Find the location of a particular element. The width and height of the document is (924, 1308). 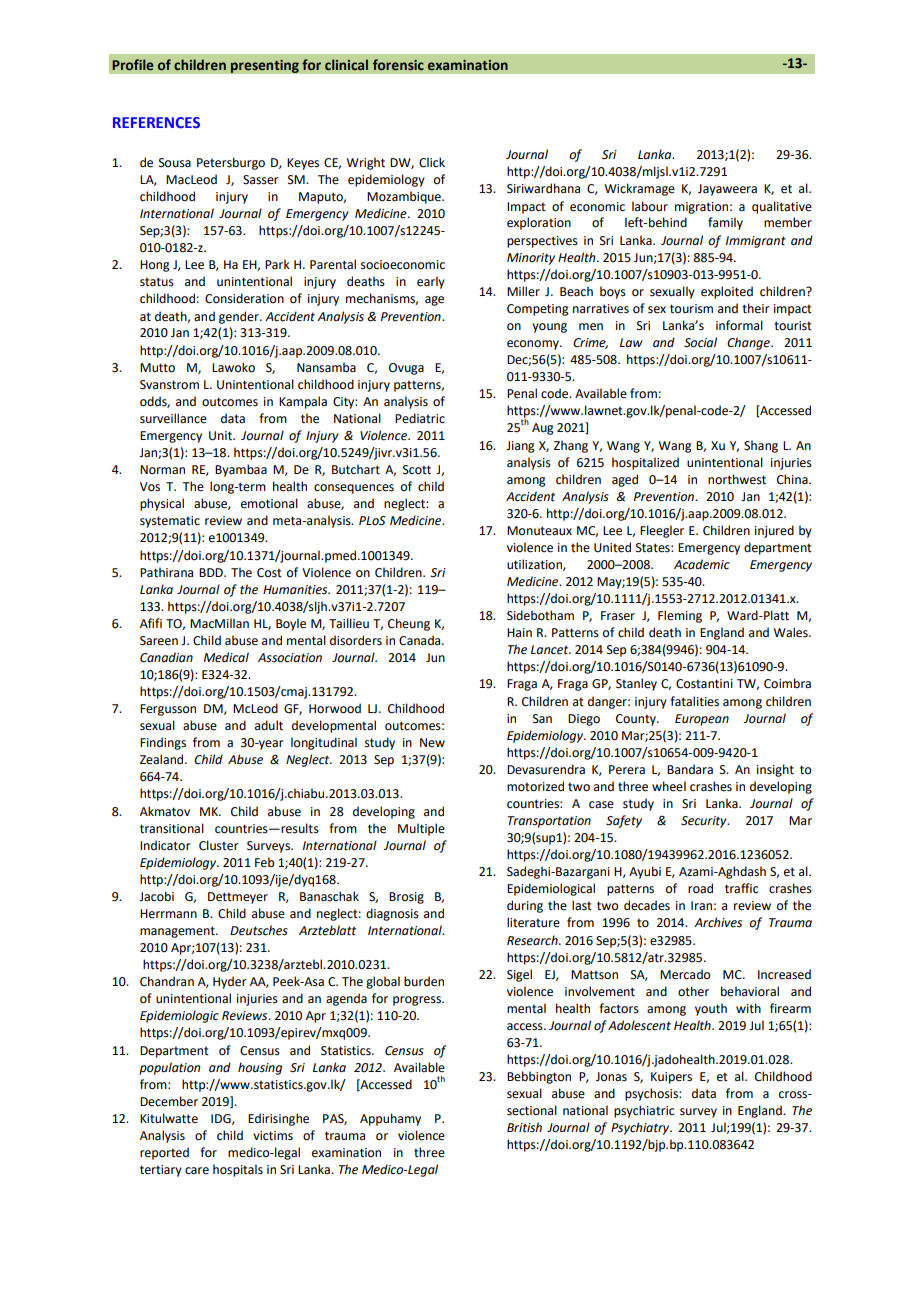

Cluster is located at coordinates (219, 845).
